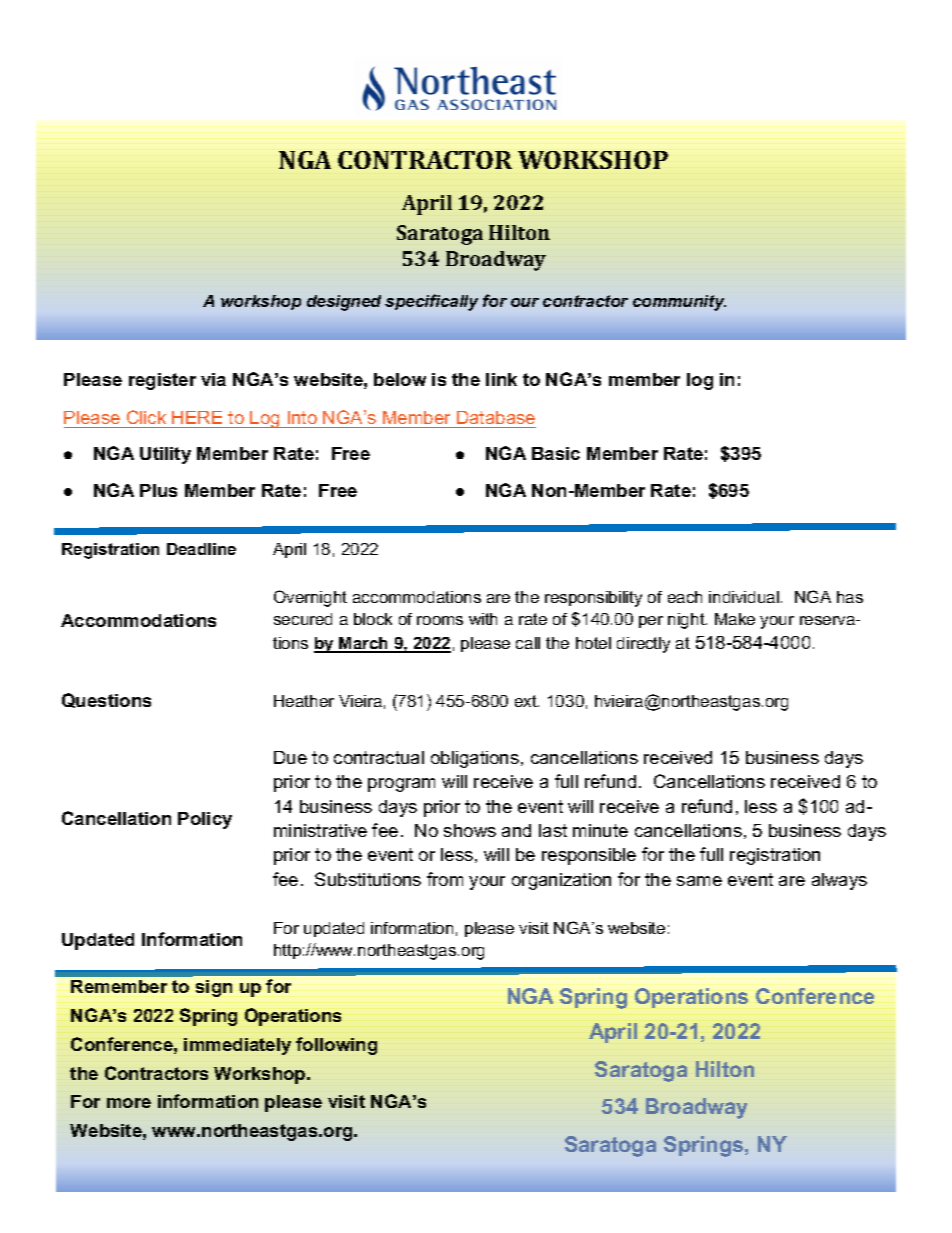  I want to click on immediately, so click(237, 1046).
